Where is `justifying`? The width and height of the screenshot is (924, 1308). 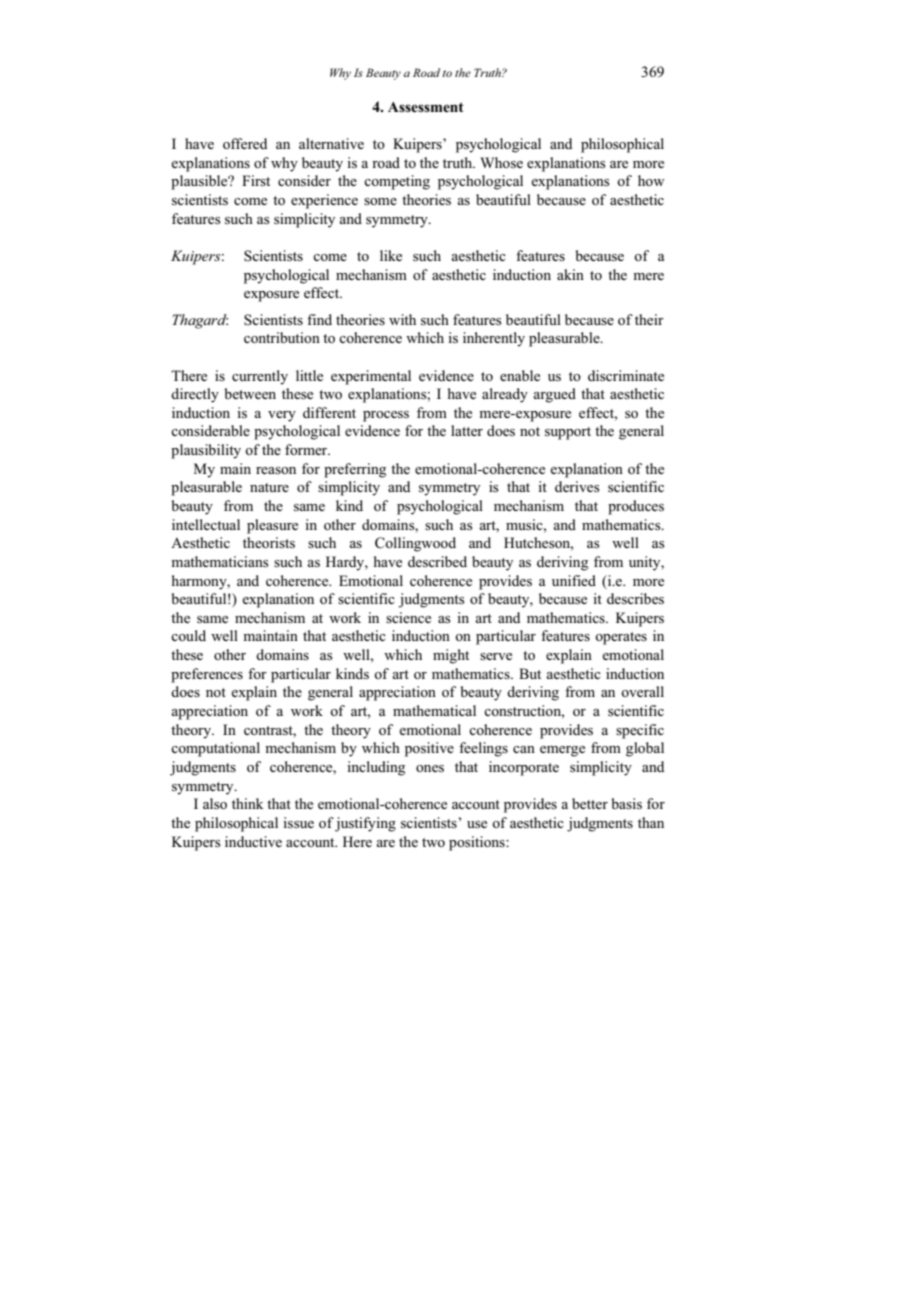
justifying is located at coordinates (365, 824).
